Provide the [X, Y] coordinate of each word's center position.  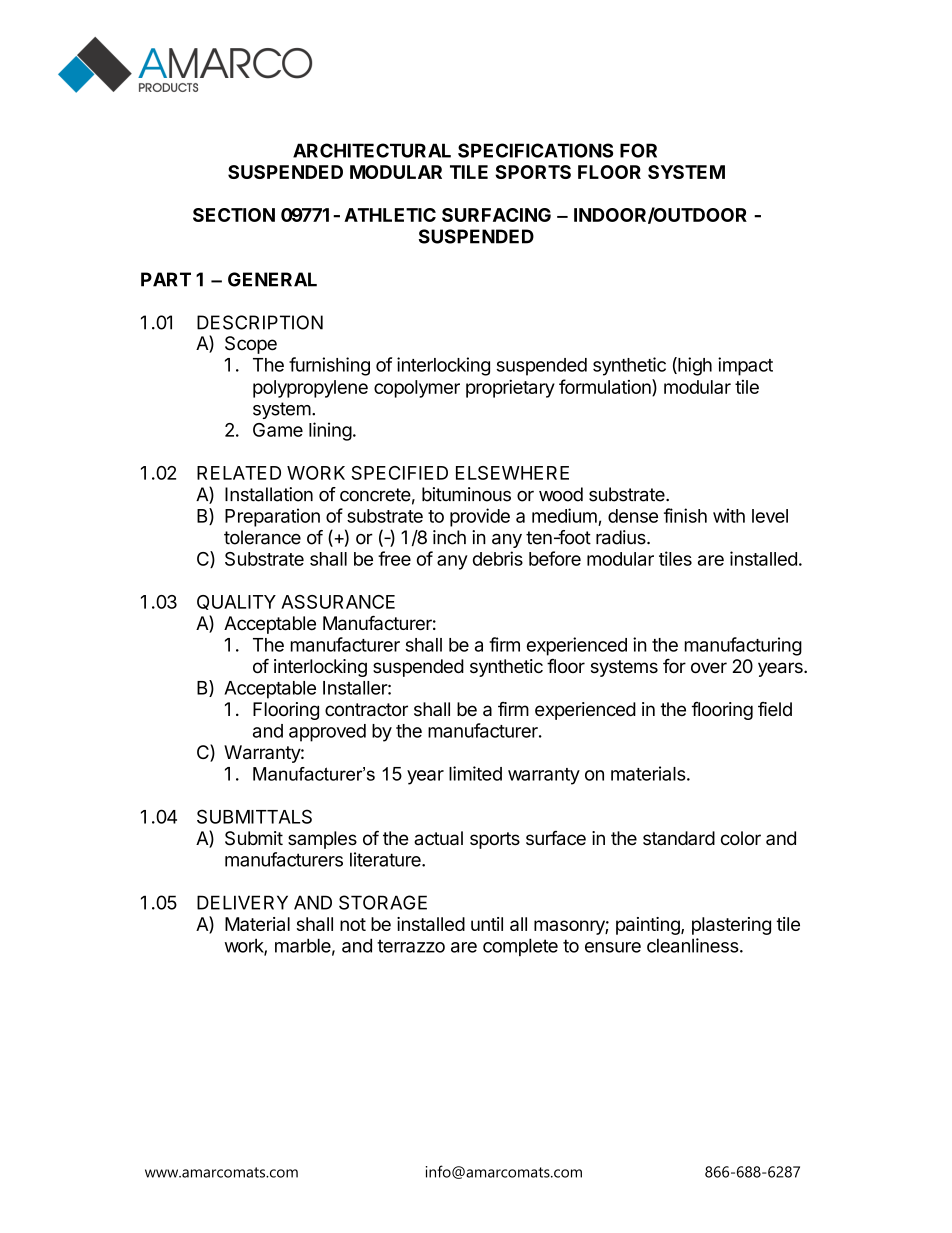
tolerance [262, 537]
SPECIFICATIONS [535, 150]
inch [449, 537]
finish [685, 515]
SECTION [234, 215]
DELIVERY [242, 902]
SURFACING [496, 215]
